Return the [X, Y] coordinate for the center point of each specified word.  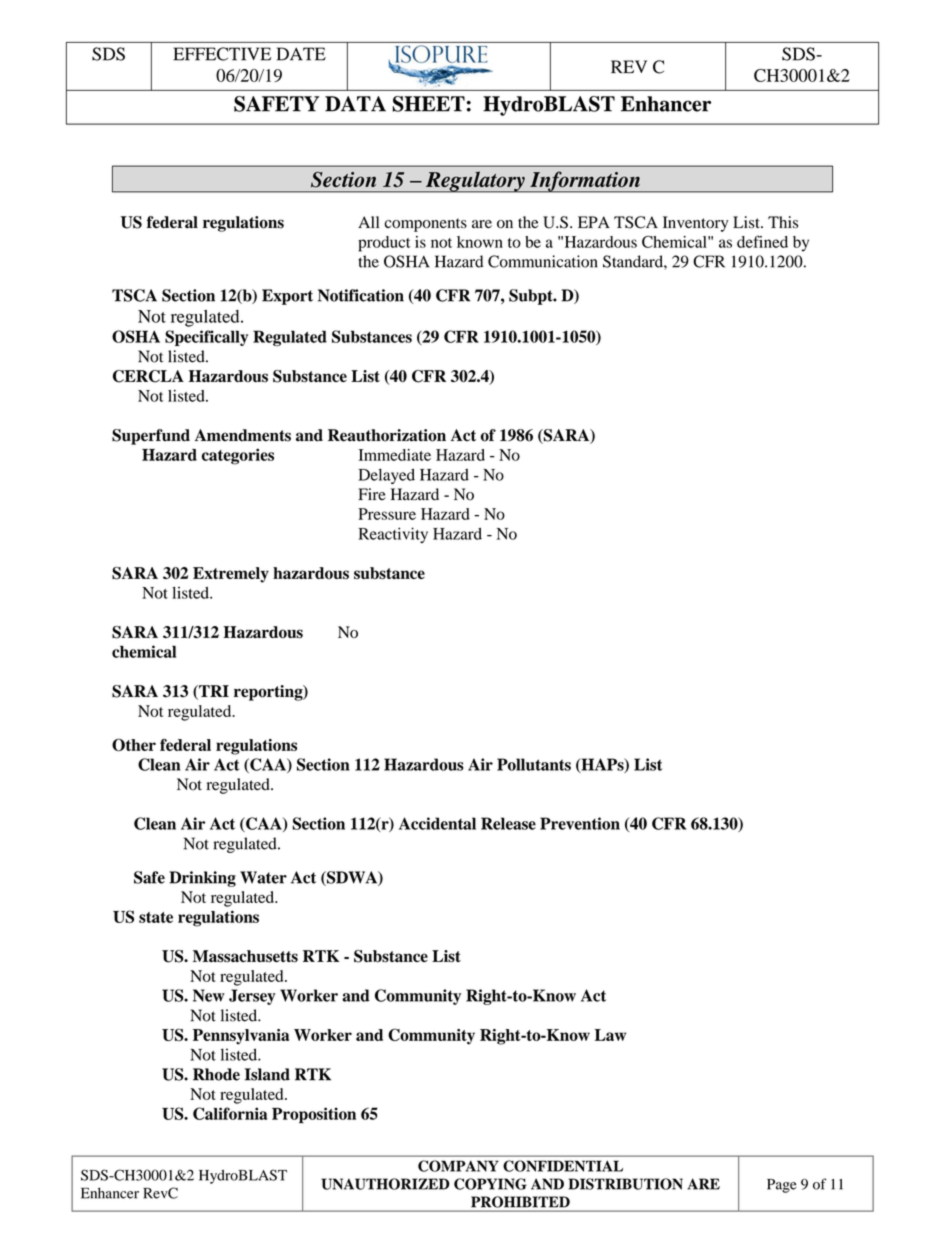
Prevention [580, 823]
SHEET [428, 104]
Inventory [695, 224]
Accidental [437, 823]
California [230, 1113]
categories [238, 456]
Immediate [394, 455]
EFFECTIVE [222, 54]
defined [762, 241]
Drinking [202, 879]
